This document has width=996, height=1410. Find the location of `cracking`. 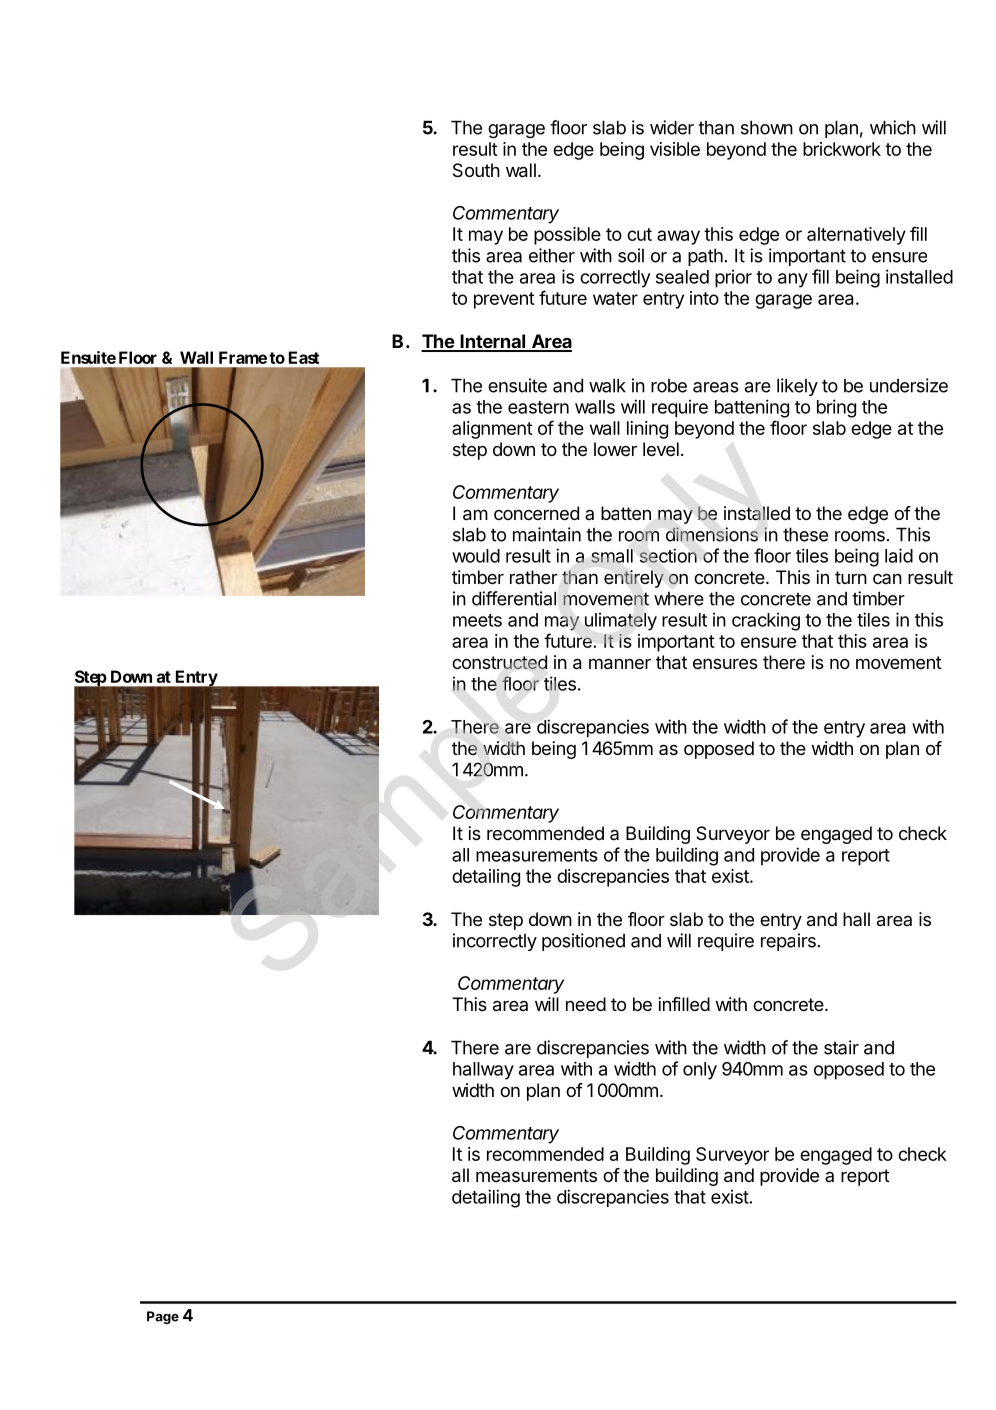

cracking is located at coordinates (766, 622).
